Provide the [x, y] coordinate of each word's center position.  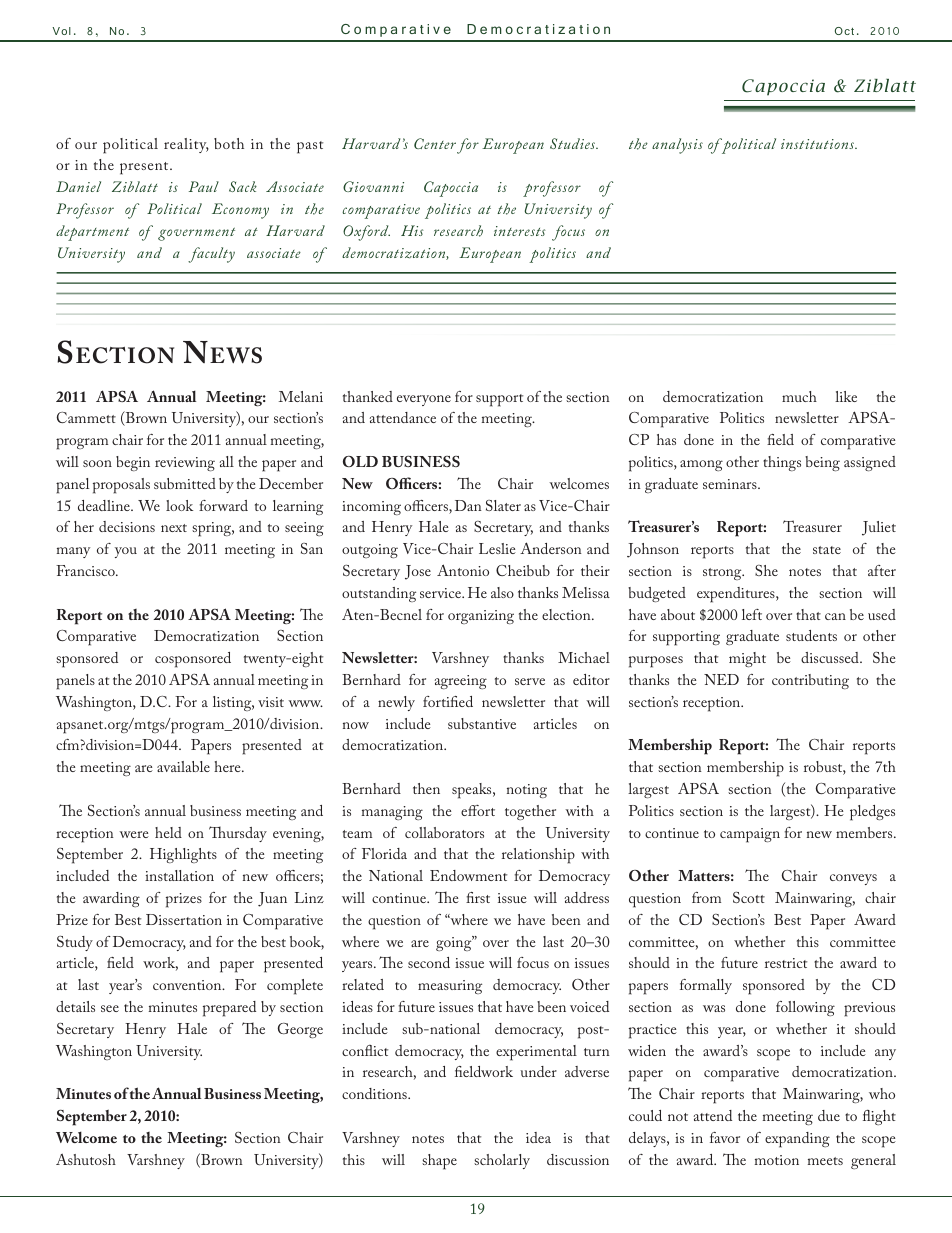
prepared [229, 1009]
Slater [503, 505]
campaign [750, 835]
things [782, 463]
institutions [819, 144]
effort [478, 810]
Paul [204, 186]
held [168, 832]
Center [435, 143]
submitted [185, 483]
